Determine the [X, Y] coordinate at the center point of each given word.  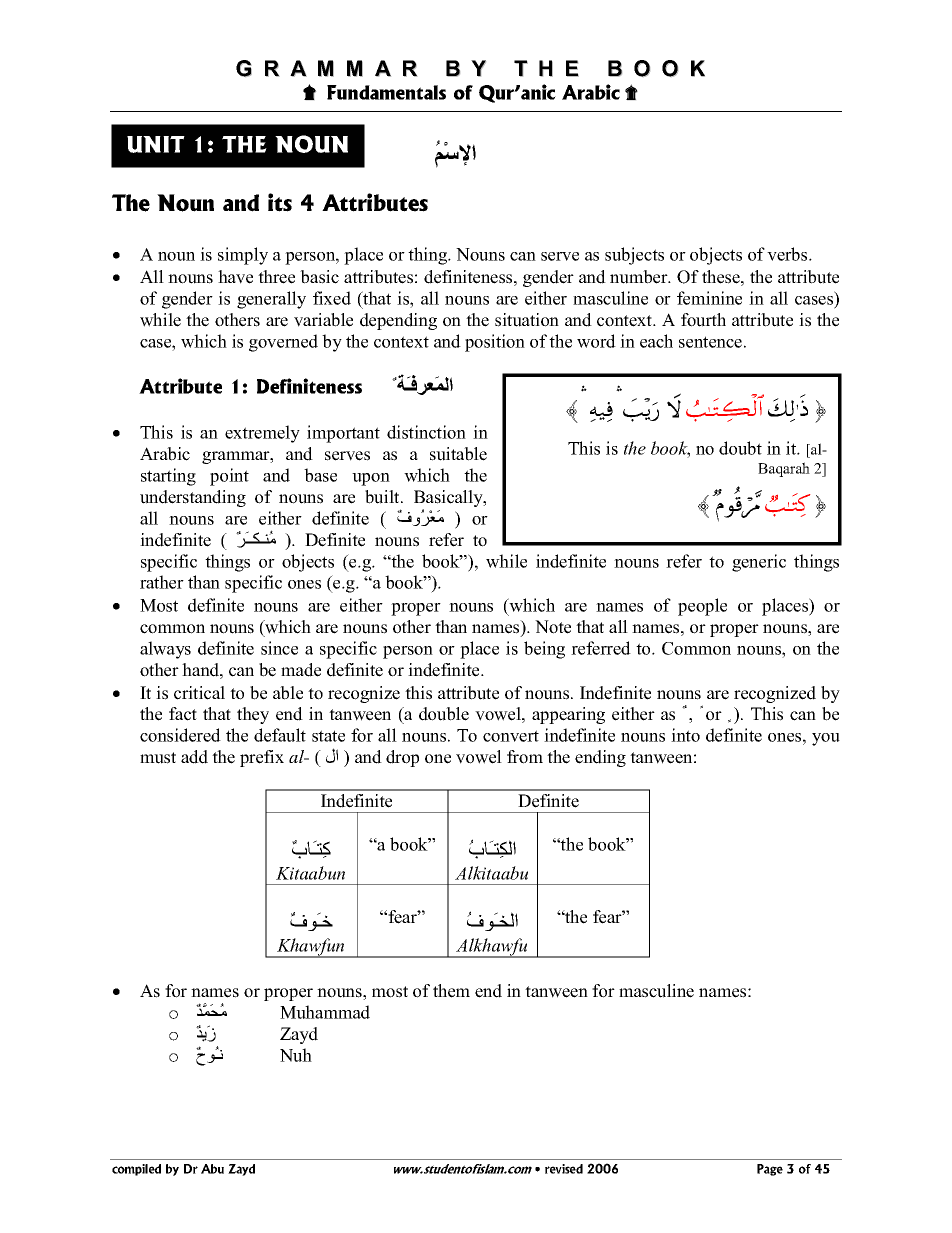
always [165, 650]
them [451, 991]
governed [283, 343]
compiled [136, 1170]
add [194, 757]
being [544, 650]
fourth [703, 320]
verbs [788, 254]
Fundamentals [386, 92]
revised [564, 1169]
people [702, 607]
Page [770, 1170]
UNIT [156, 144]
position [495, 343]
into [685, 735]
